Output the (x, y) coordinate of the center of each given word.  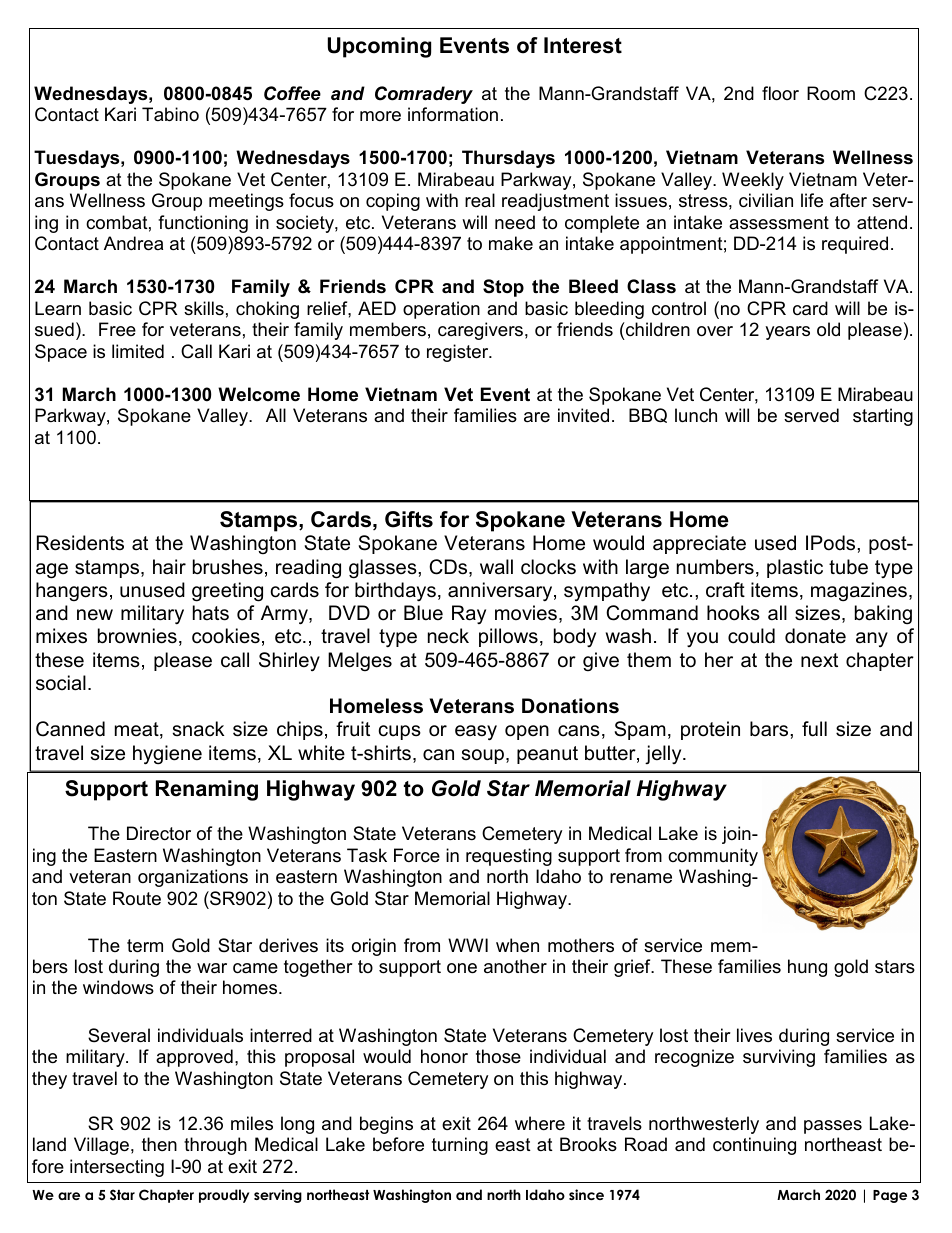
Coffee (292, 93)
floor (780, 93)
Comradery (424, 95)
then (159, 1144)
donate (815, 636)
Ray (469, 614)
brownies (137, 636)
